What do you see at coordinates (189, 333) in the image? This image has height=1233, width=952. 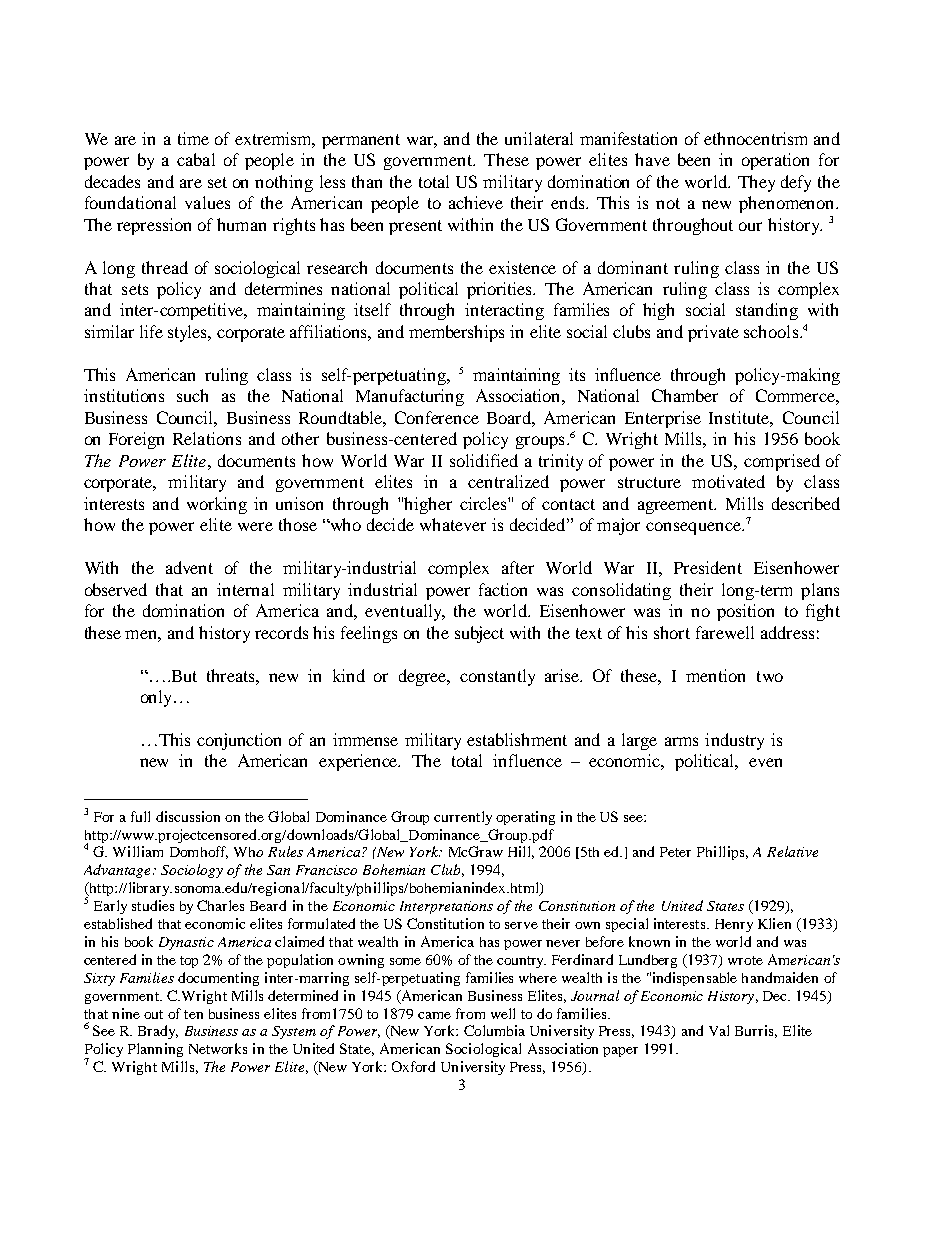 I see `styles` at bounding box center [189, 333].
